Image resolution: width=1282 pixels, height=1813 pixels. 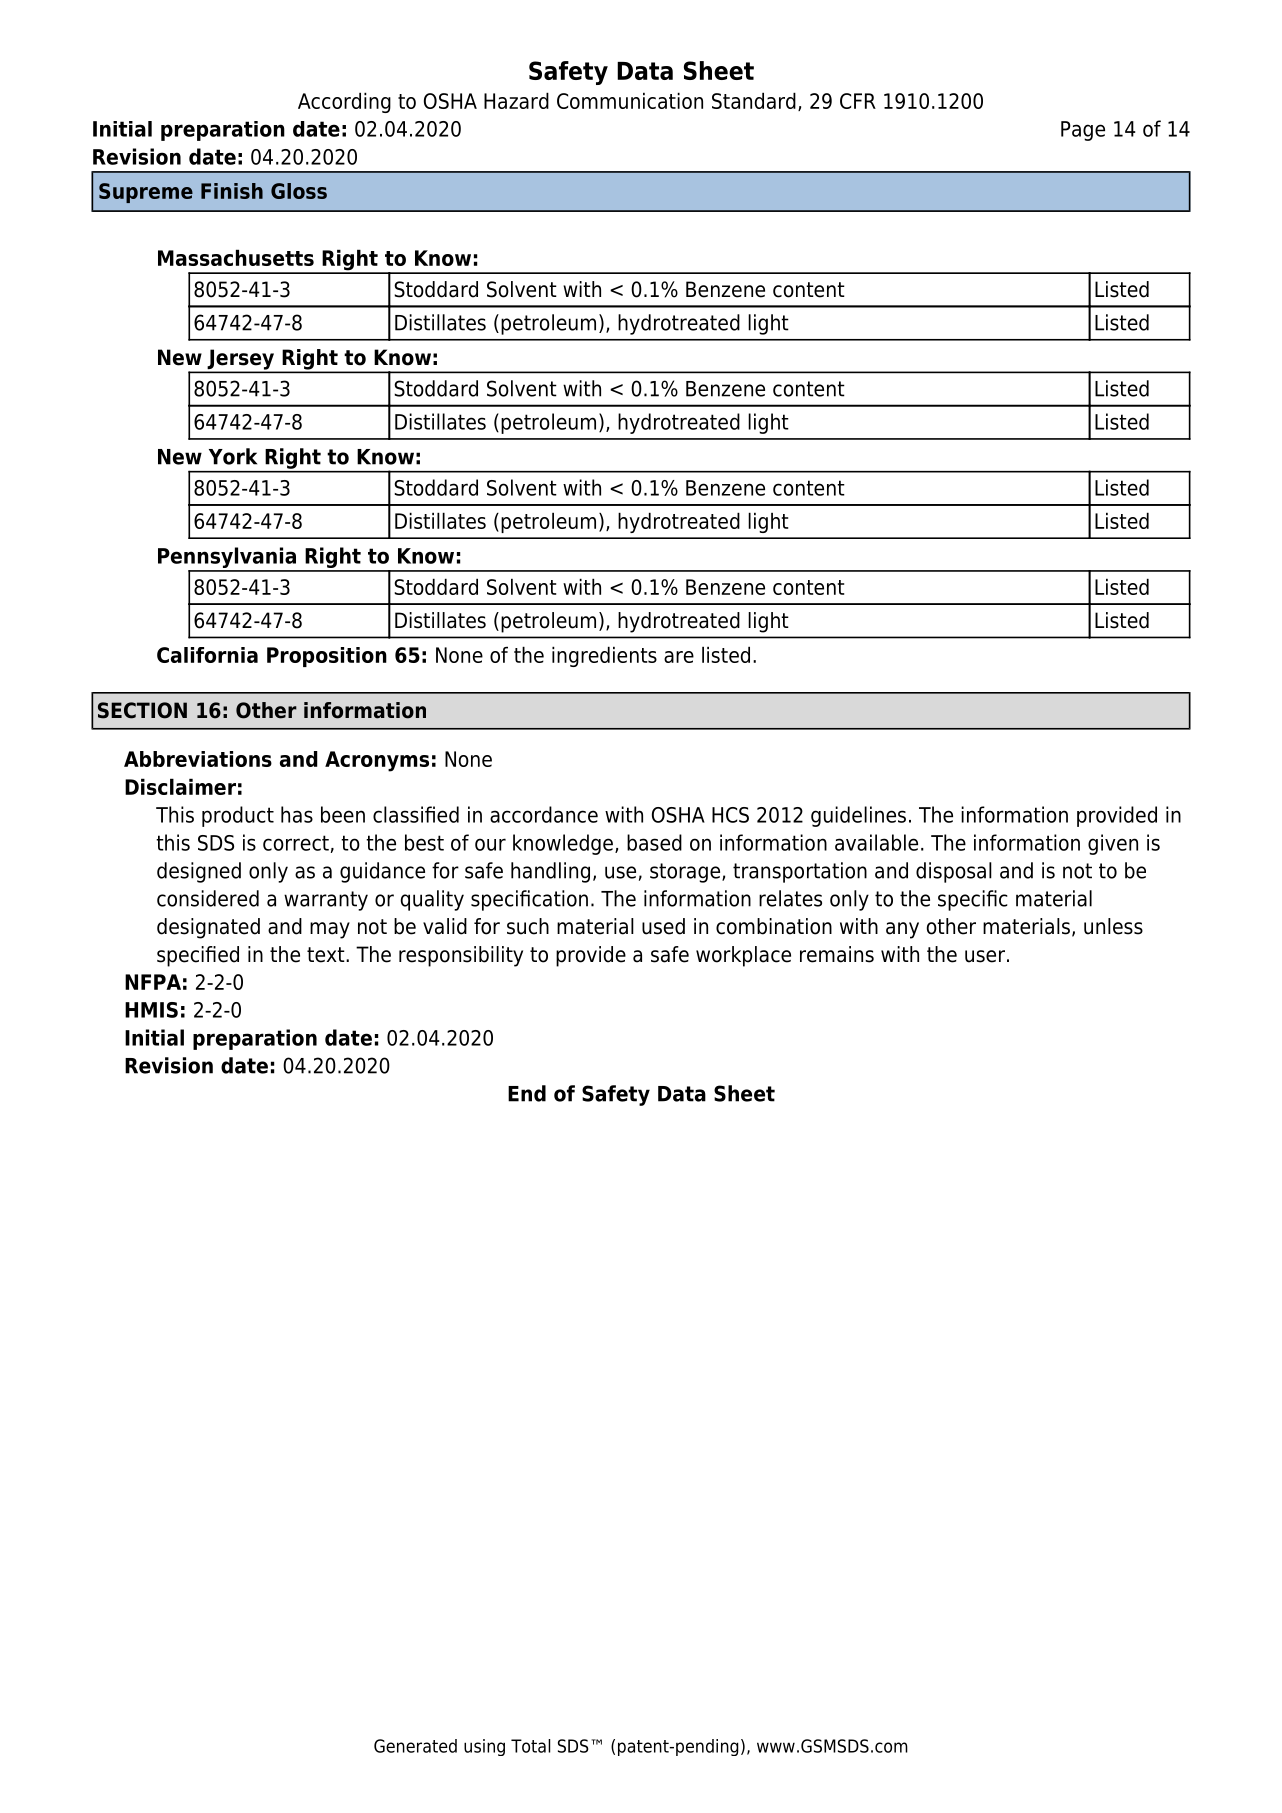 What do you see at coordinates (858, 816) in the screenshot?
I see `guidelines` at bounding box center [858, 816].
